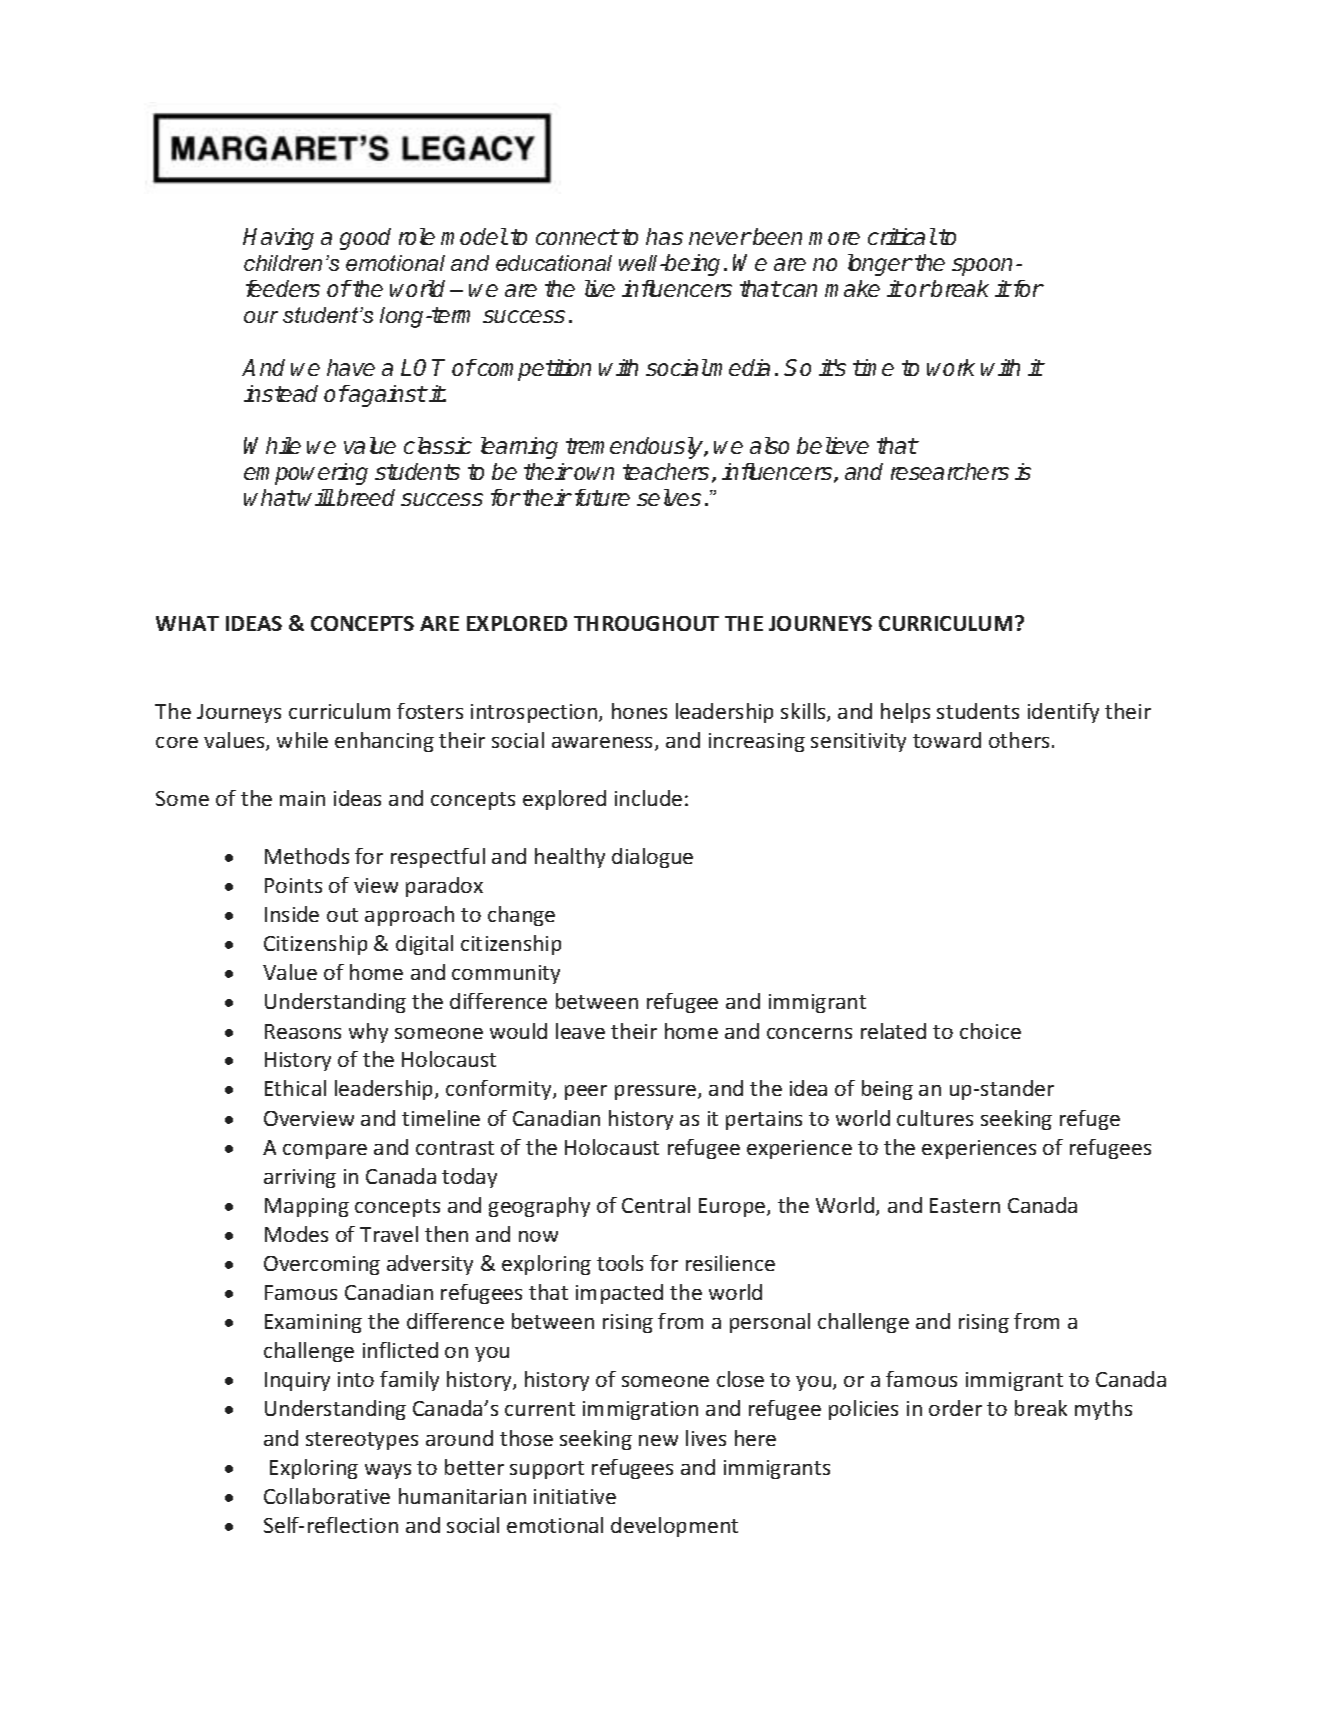  Describe the element at coordinates (327, 1496) in the page. I see `Collaborative` at that location.
